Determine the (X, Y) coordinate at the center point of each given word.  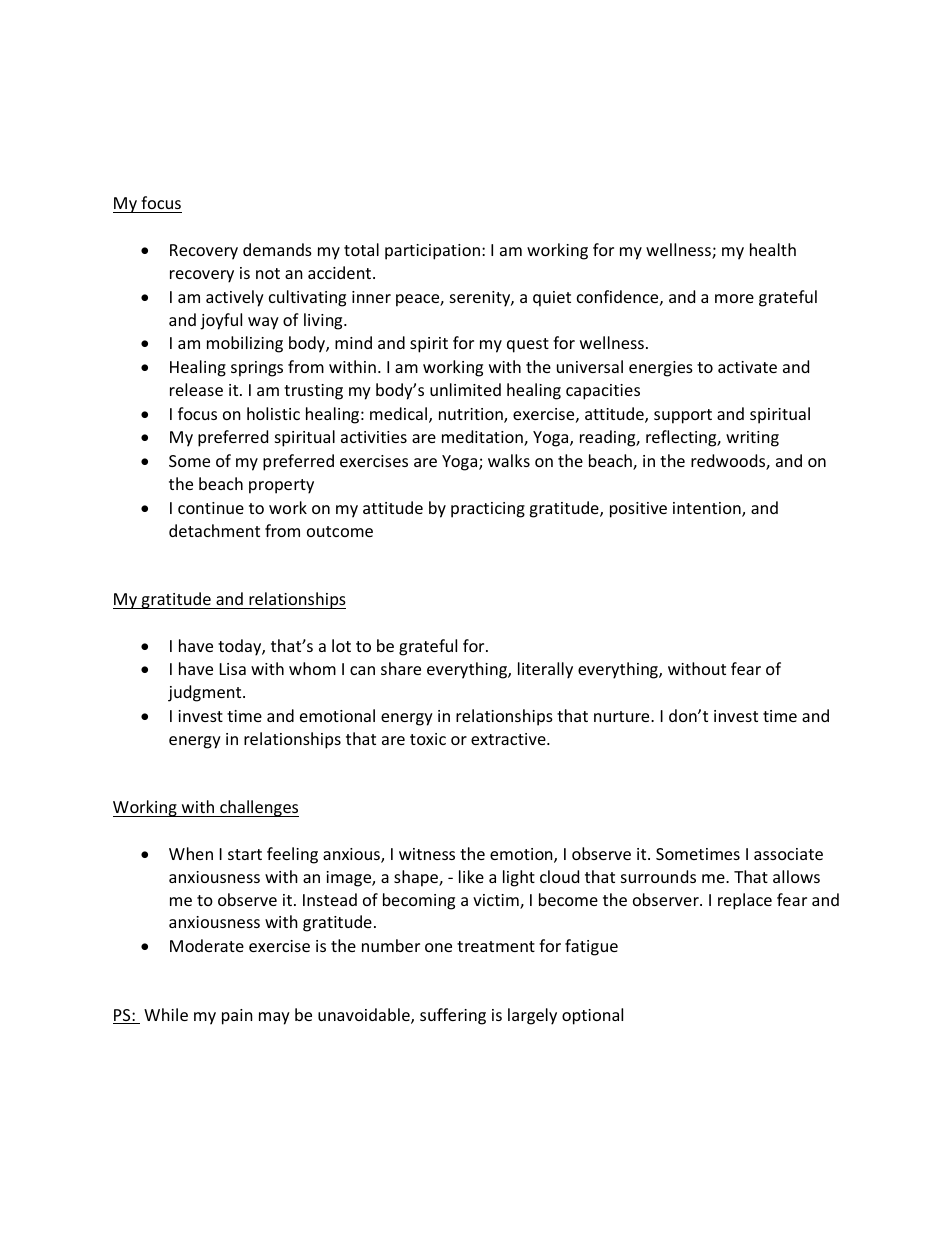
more (734, 298)
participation (432, 252)
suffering (453, 1016)
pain (237, 1017)
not (268, 273)
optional (592, 1016)
